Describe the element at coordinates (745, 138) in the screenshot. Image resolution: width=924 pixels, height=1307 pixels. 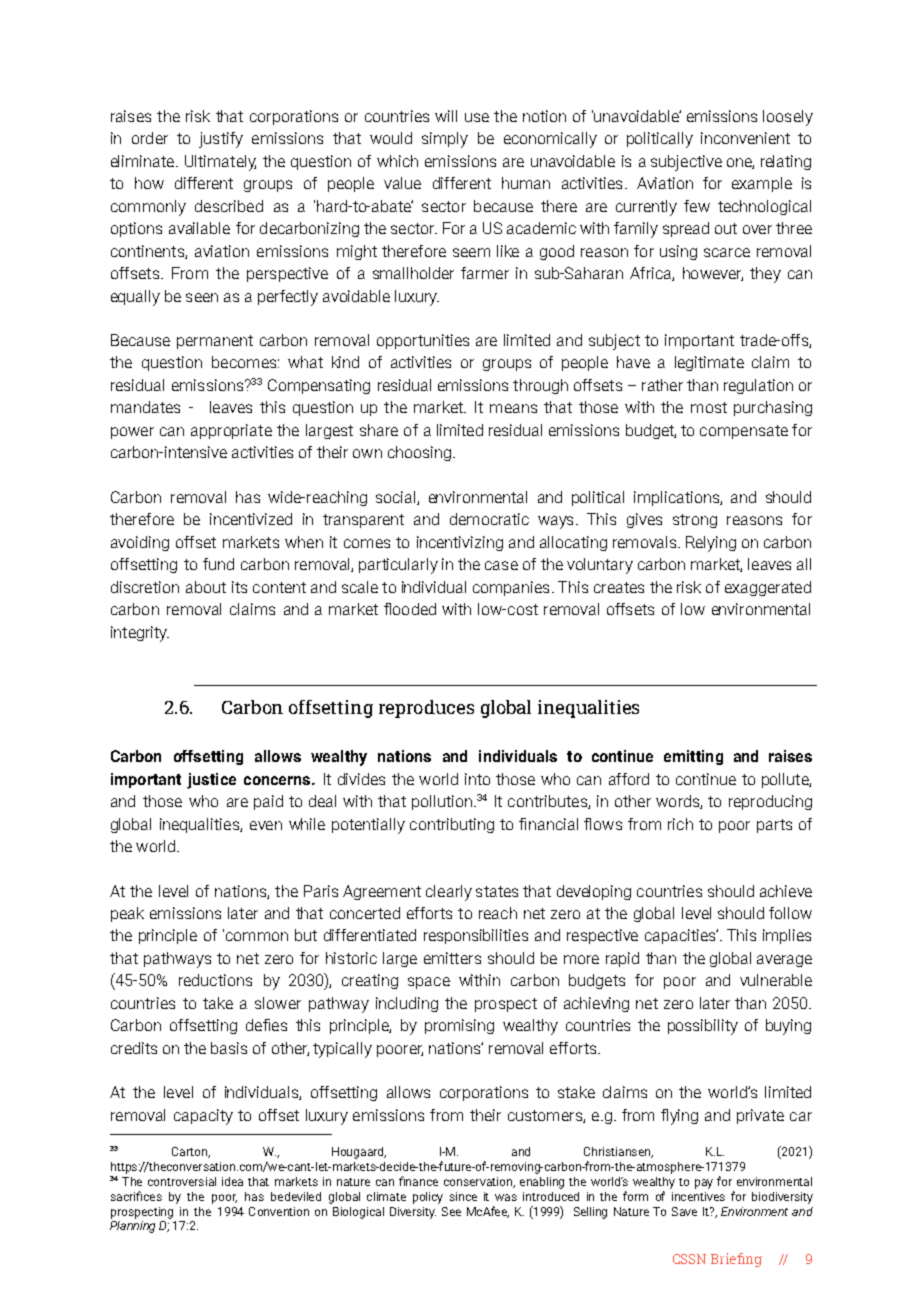
I see `inconvenient` at that location.
